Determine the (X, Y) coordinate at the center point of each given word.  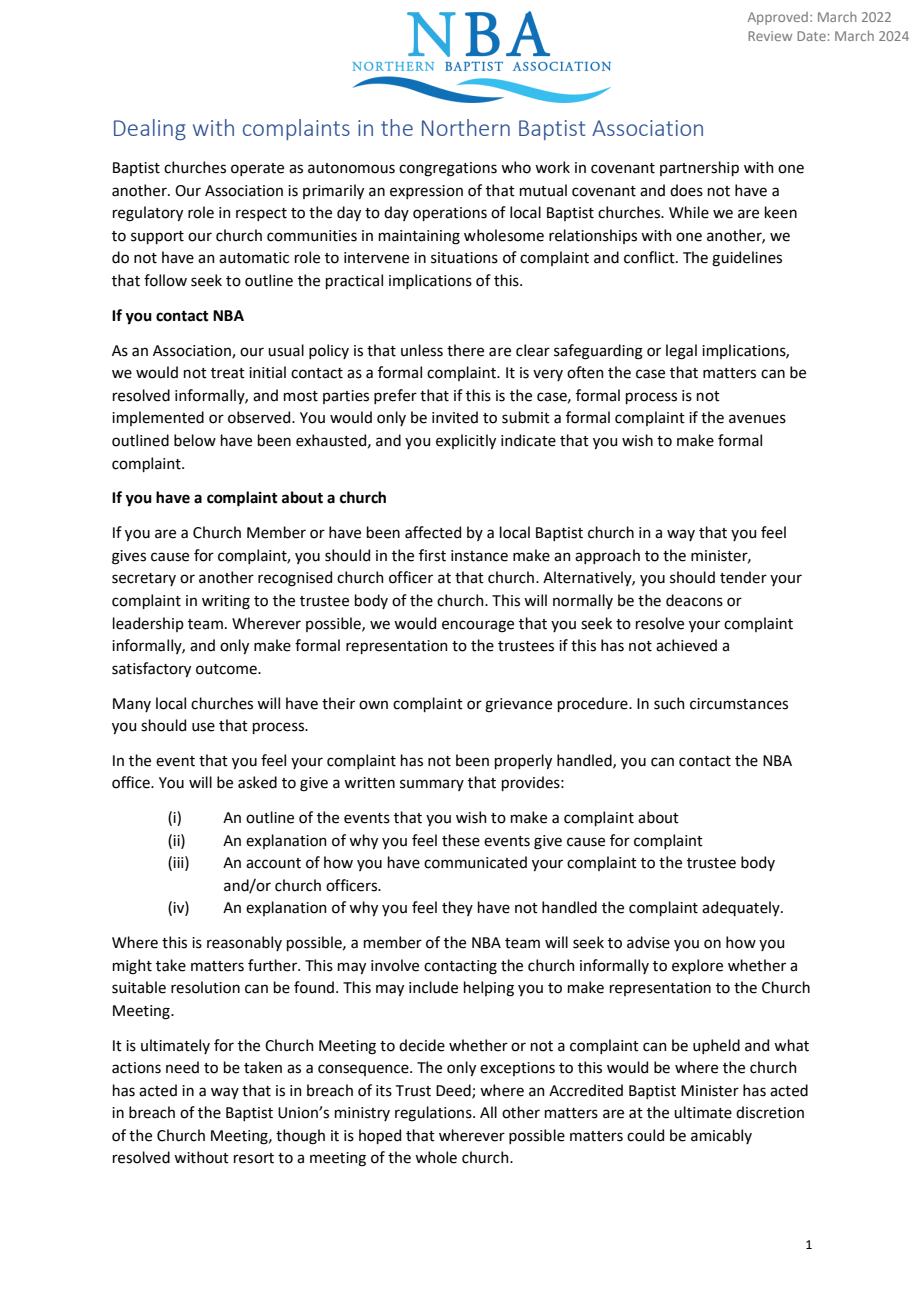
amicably (721, 1136)
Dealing (150, 129)
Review (770, 36)
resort (254, 1158)
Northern (466, 127)
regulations (434, 1114)
